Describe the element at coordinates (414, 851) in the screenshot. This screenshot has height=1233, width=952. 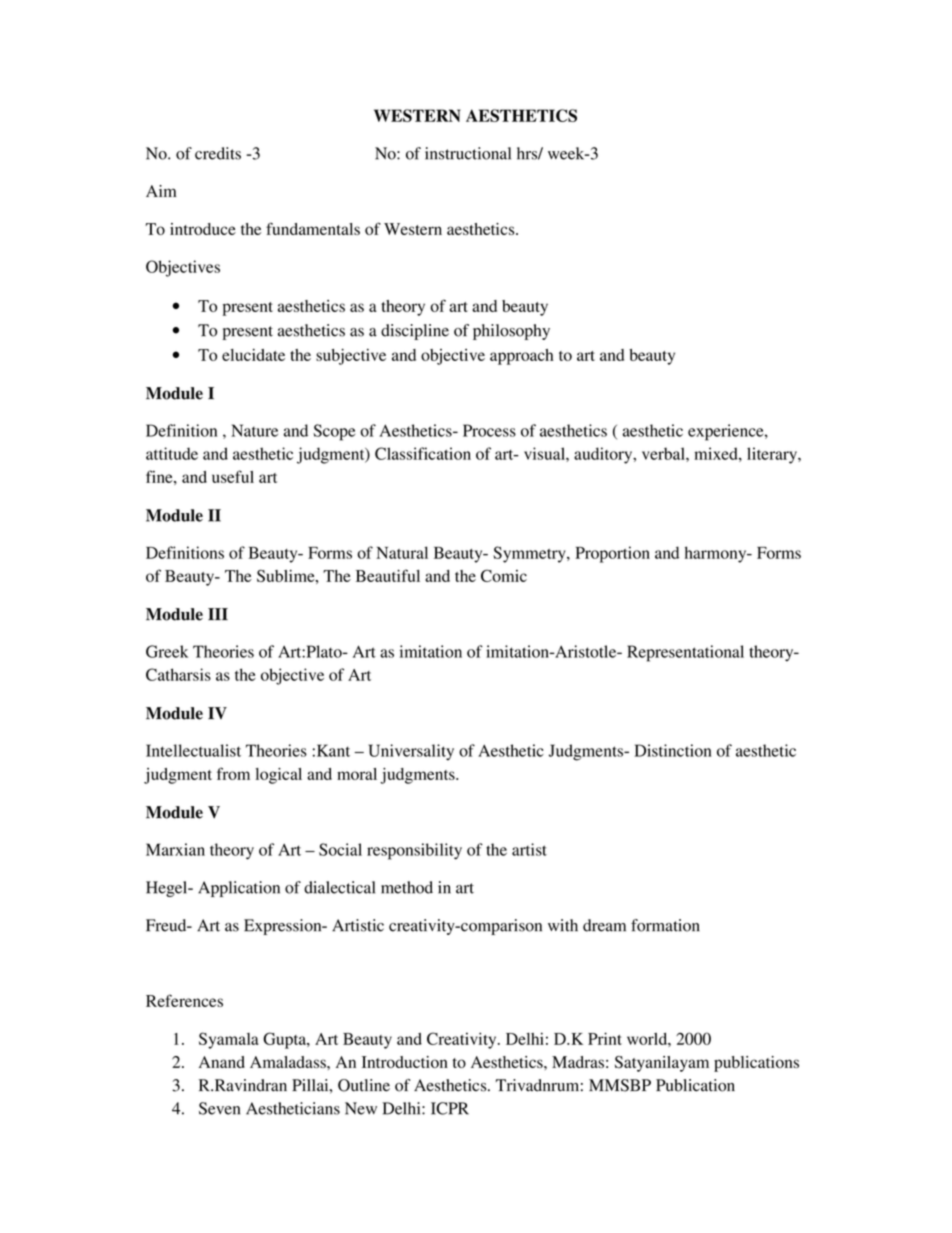
I see `responsibility` at that location.
